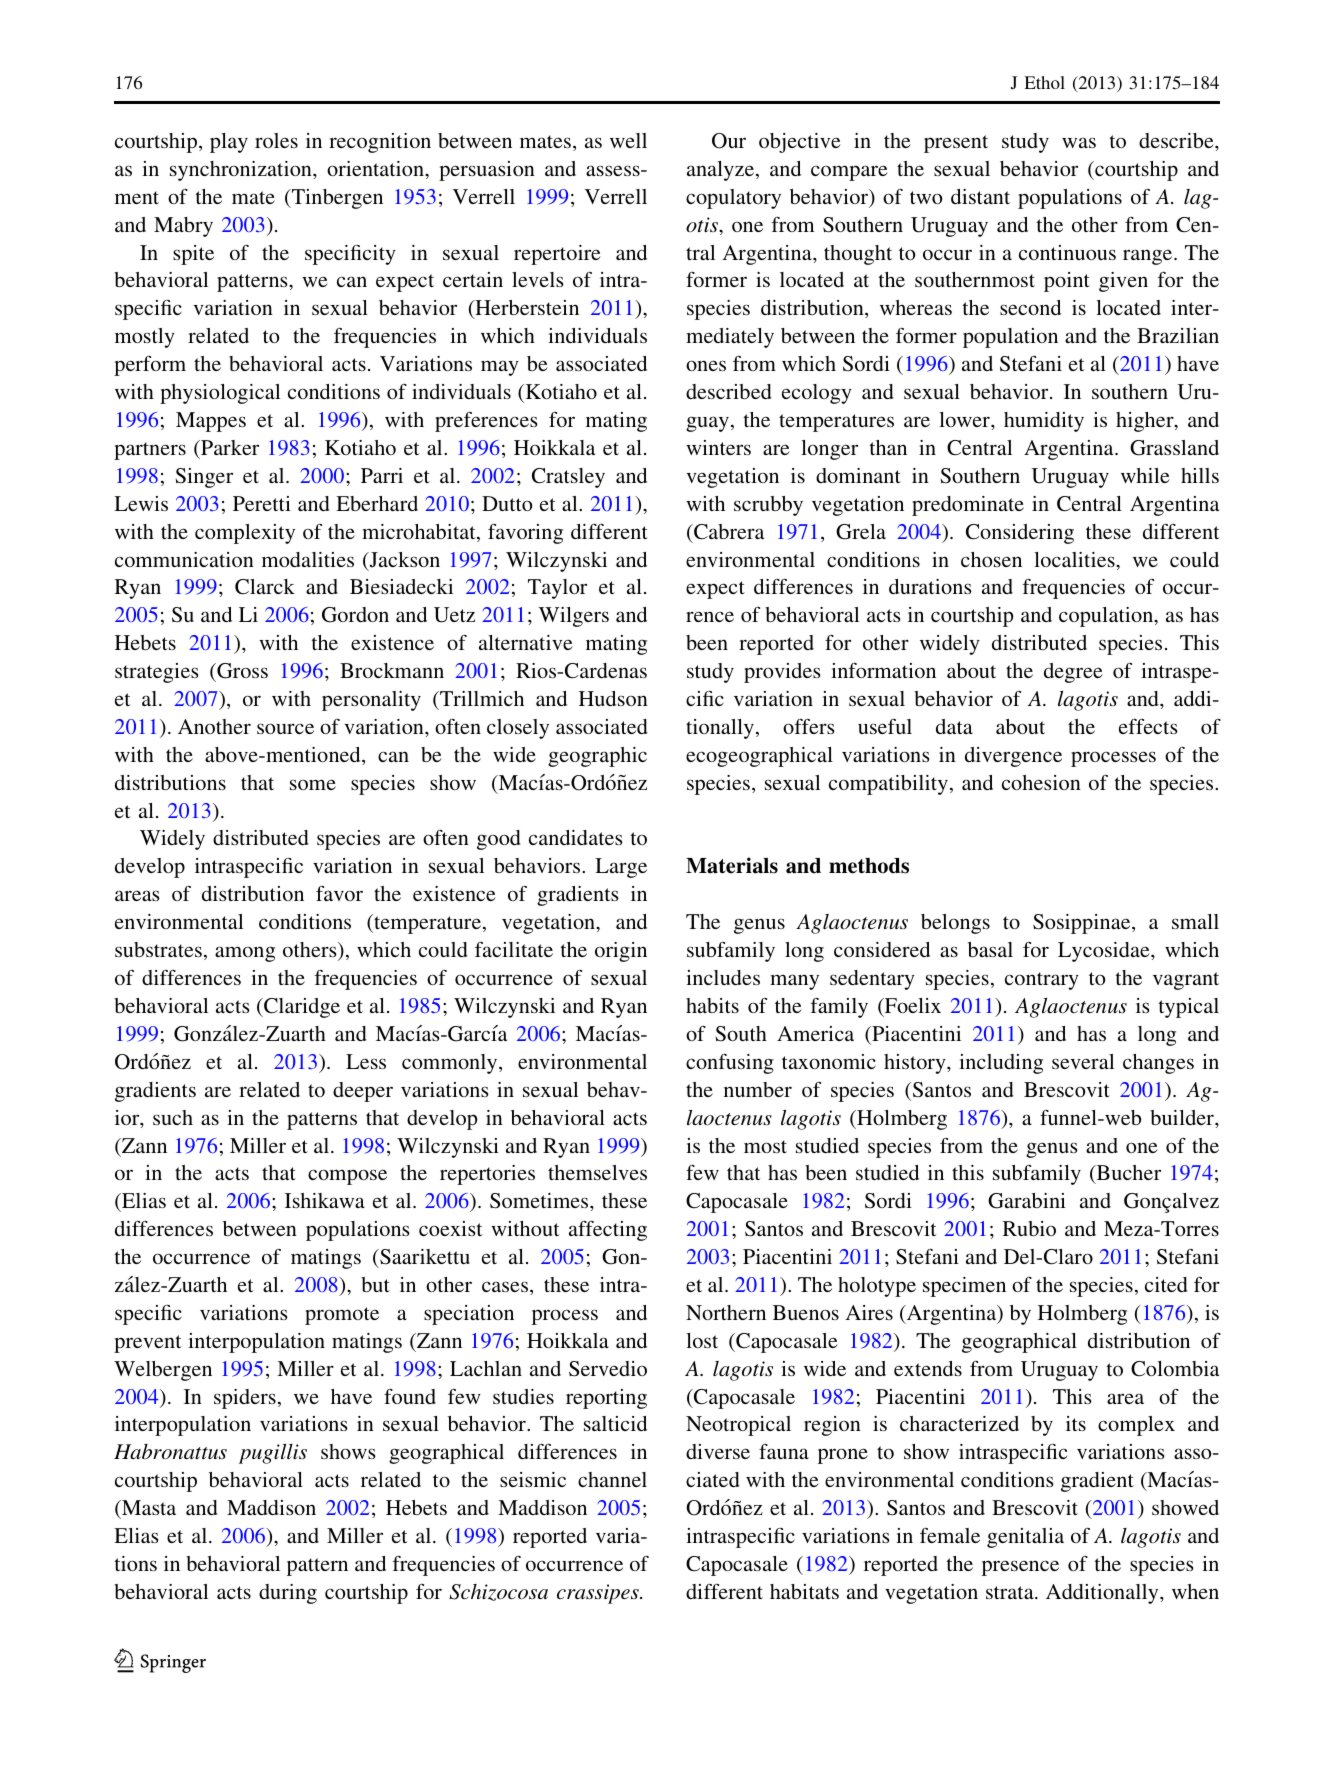 This image has height=1772, width=1334. What do you see at coordinates (612, 1479) in the image?
I see `channel` at bounding box center [612, 1479].
